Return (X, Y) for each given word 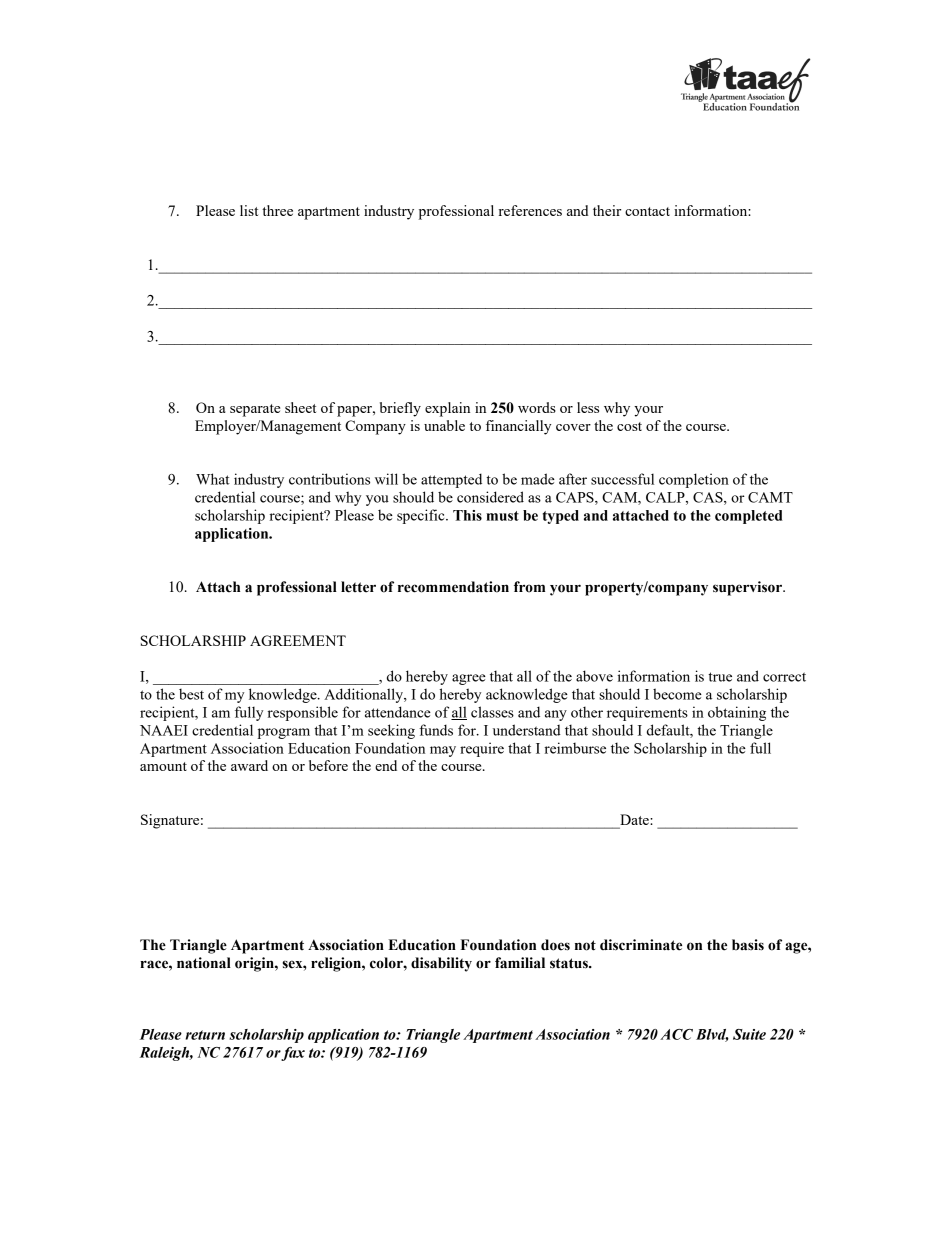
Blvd (712, 1035)
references (530, 210)
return (205, 1035)
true (720, 677)
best (191, 694)
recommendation (453, 587)
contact (647, 211)
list (249, 210)
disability (441, 964)
